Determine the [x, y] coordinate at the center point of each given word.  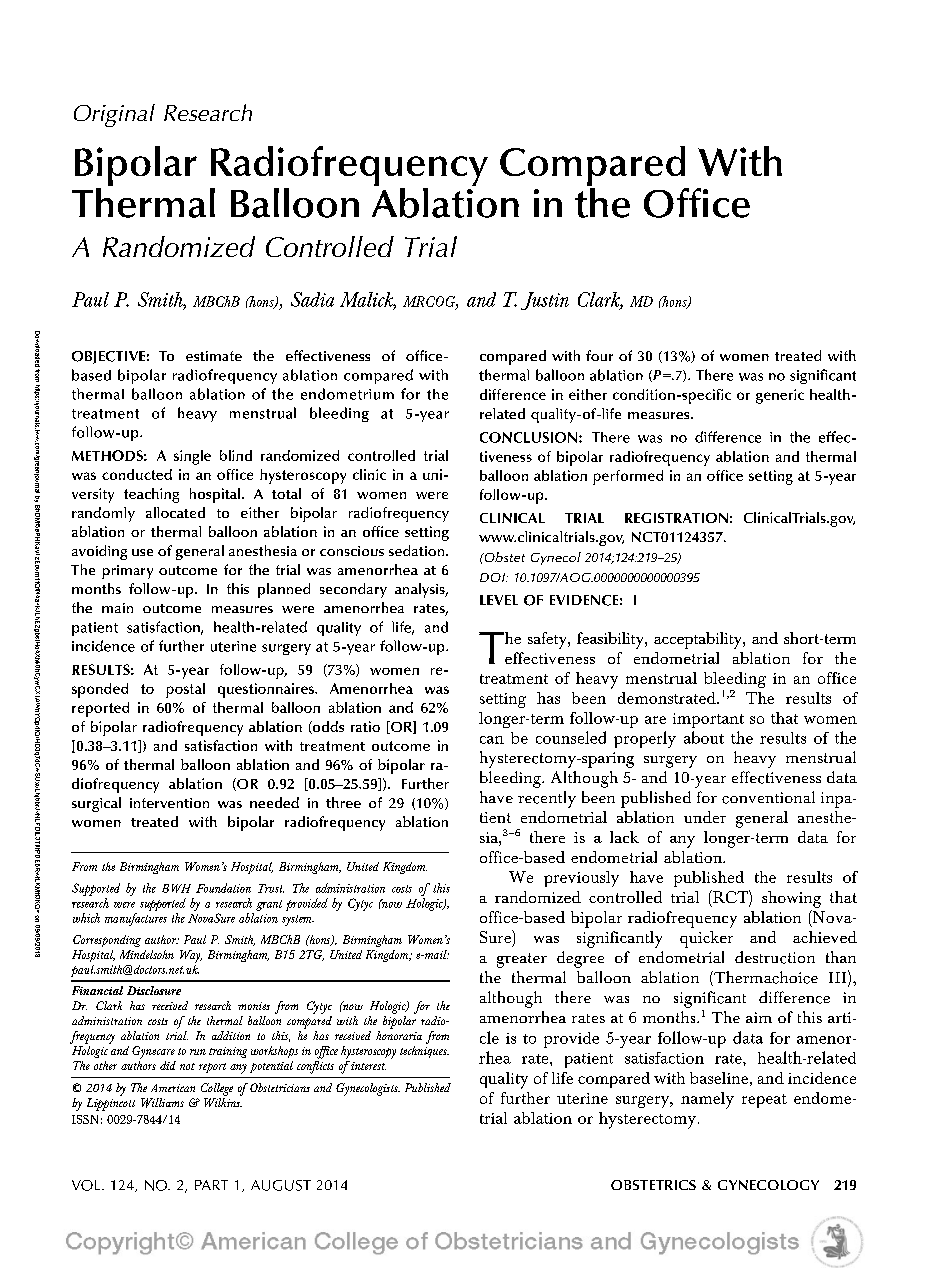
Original [114, 115]
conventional [768, 797]
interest [367, 1065]
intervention [169, 803]
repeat [764, 1101]
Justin [545, 301]
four [599, 355]
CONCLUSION [530, 437]
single [192, 457]
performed [628, 477]
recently [547, 799]
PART [211, 1185]
